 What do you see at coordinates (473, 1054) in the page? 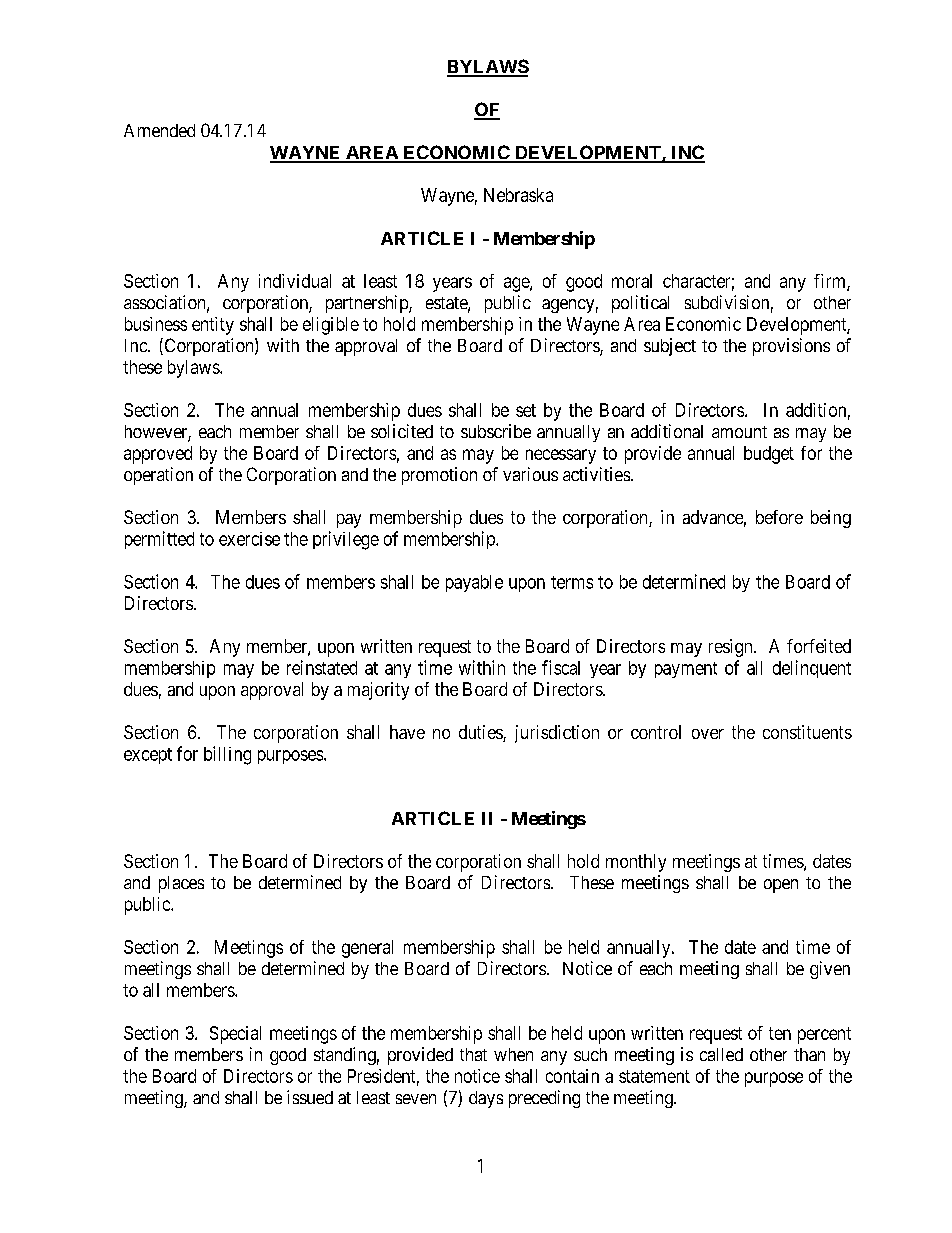
I see `that` at bounding box center [473, 1054].
